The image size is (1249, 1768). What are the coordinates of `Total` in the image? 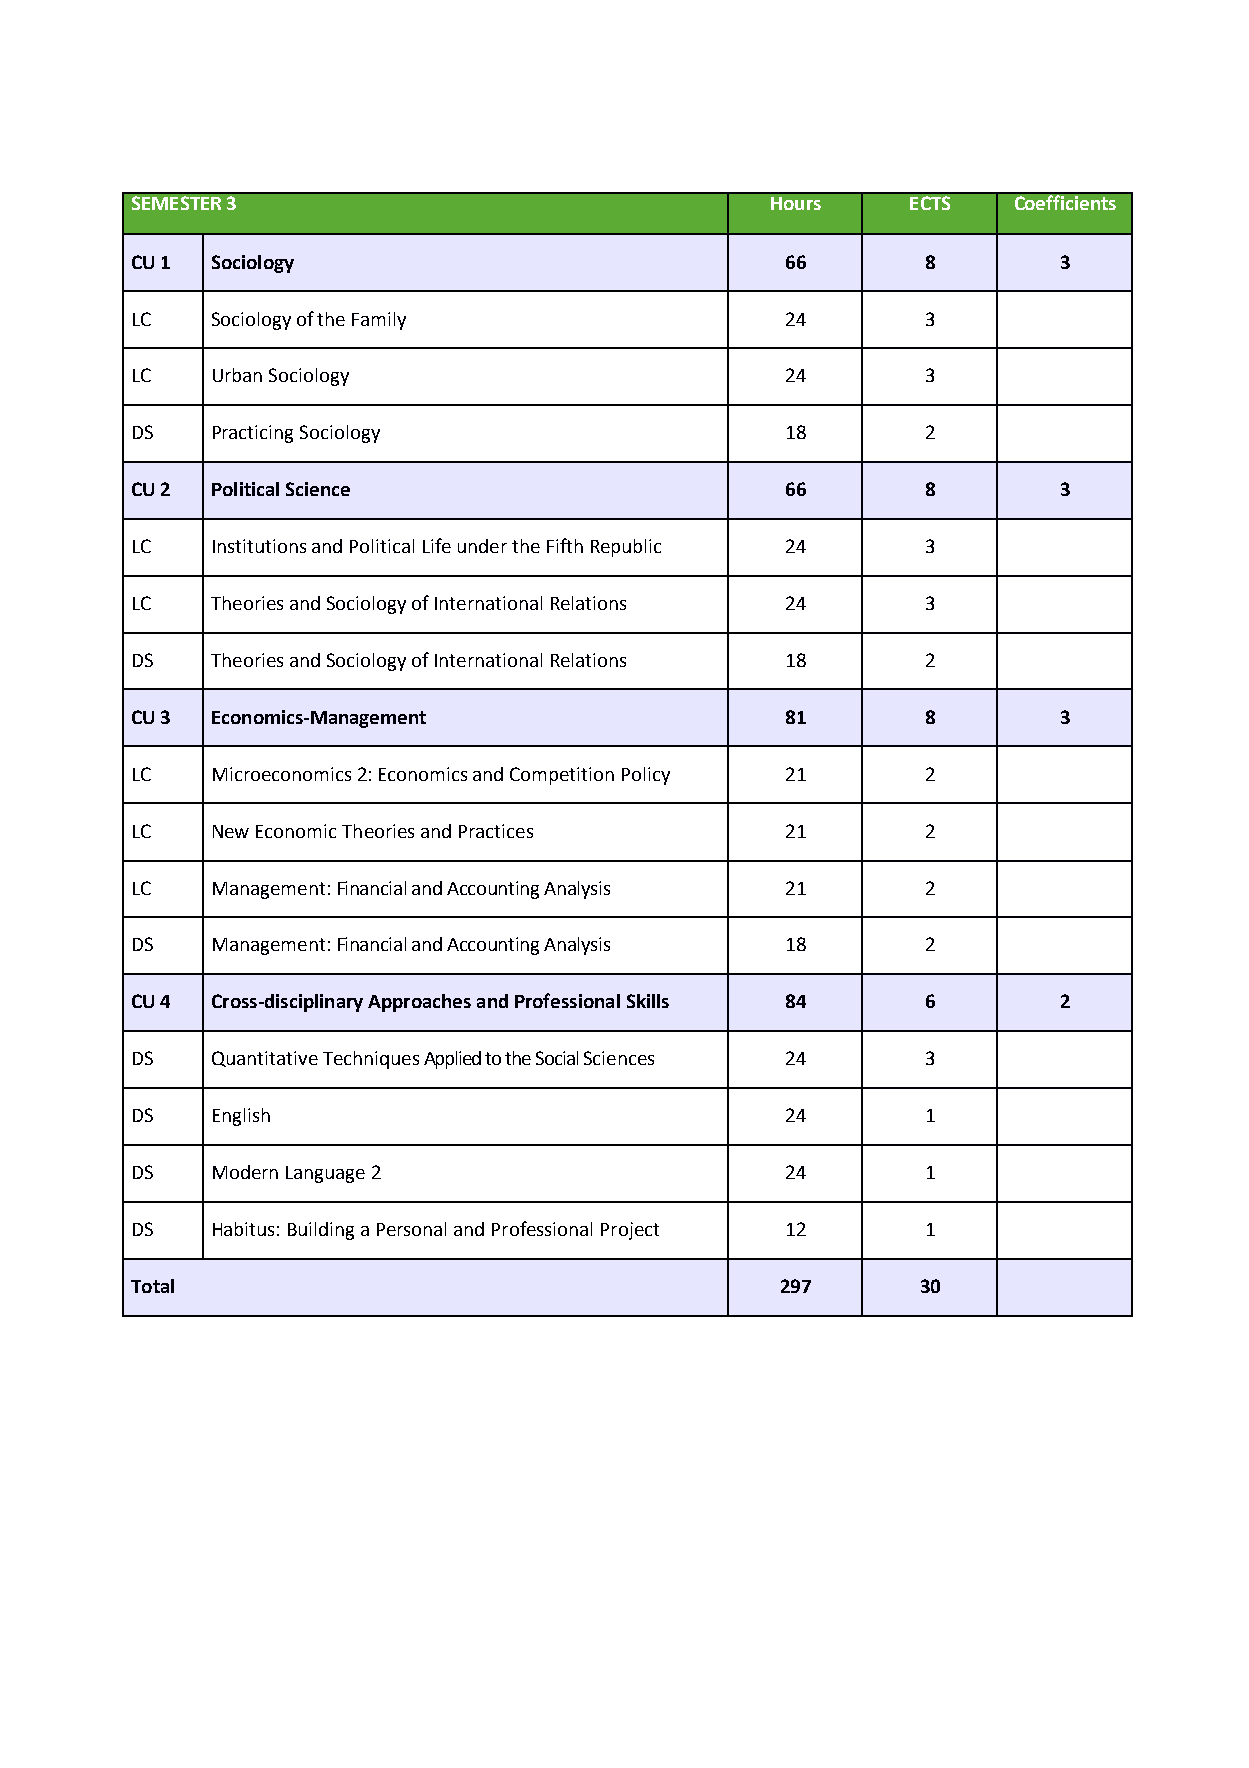 It's located at (152, 1286).
